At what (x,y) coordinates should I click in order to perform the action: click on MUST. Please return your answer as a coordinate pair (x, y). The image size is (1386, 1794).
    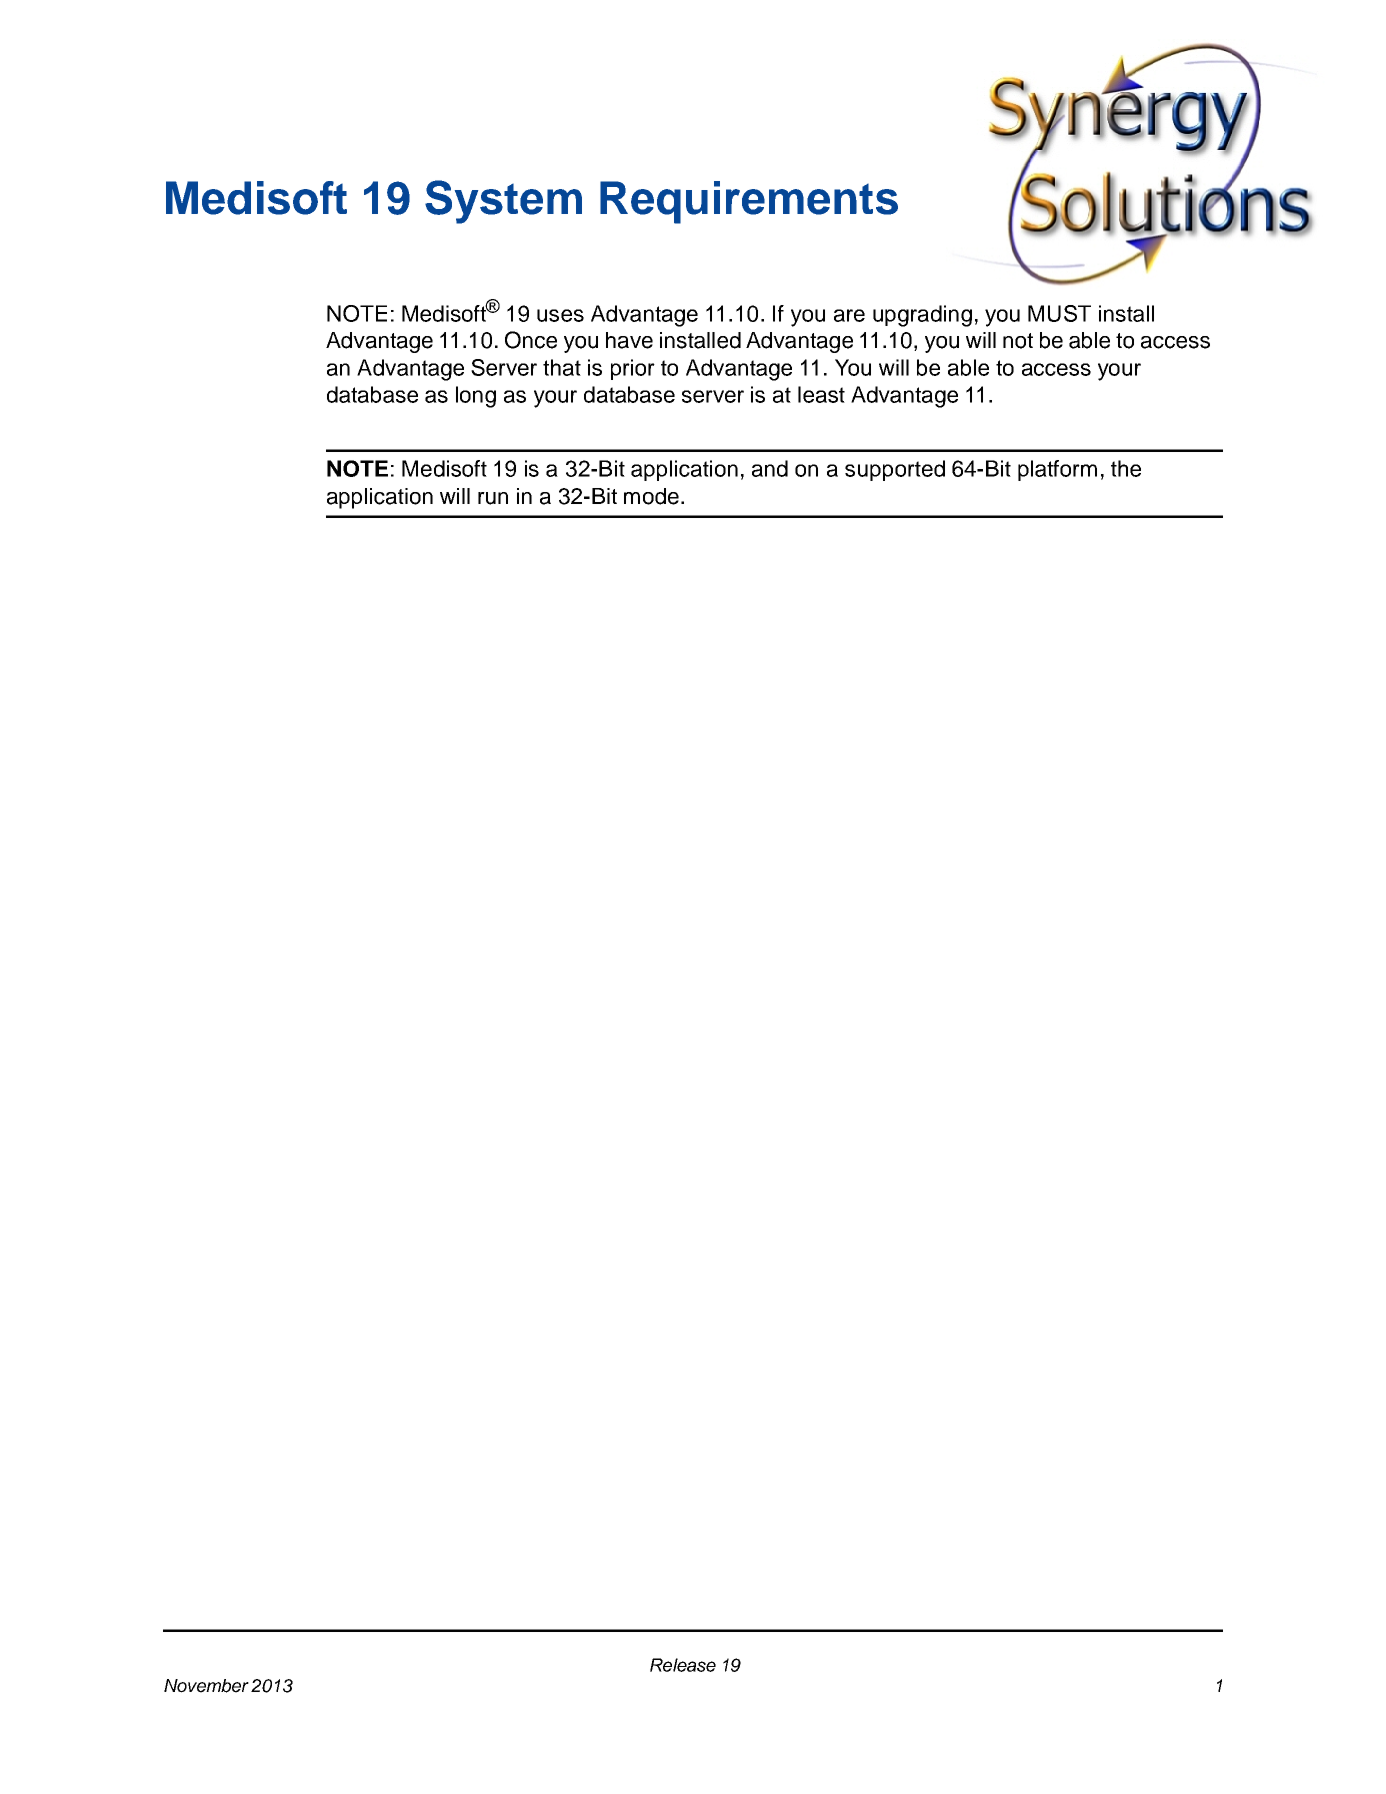
    Looking at the image, I should click on (1059, 313).
